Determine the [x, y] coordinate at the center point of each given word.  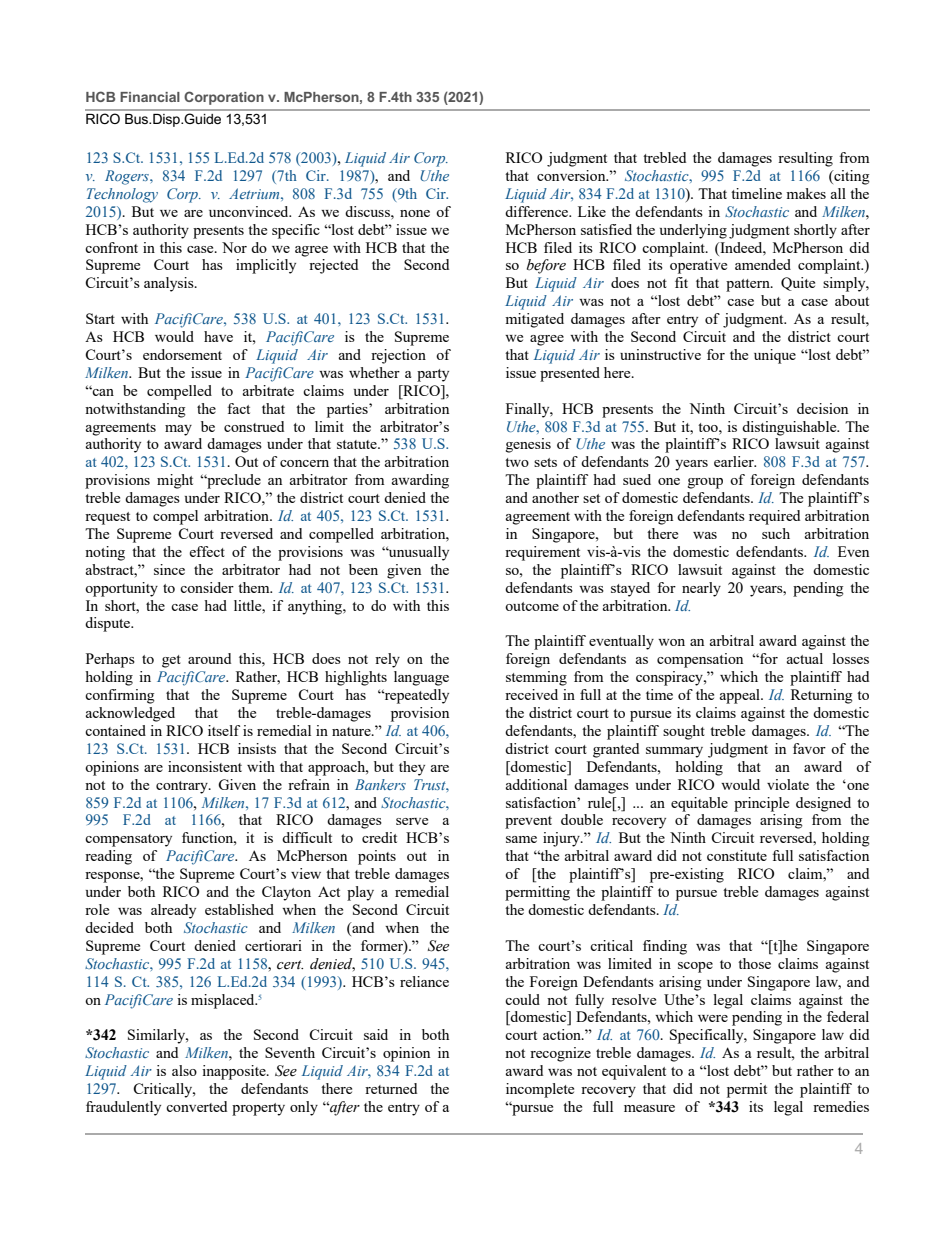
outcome [532, 606]
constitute [737, 855]
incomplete [540, 1090]
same [521, 839]
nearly [701, 589]
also [184, 1070]
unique [775, 356]
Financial [150, 97]
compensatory [128, 840]
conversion [572, 175]
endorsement [182, 354]
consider [207, 587]
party [433, 375]
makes [806, 193]
